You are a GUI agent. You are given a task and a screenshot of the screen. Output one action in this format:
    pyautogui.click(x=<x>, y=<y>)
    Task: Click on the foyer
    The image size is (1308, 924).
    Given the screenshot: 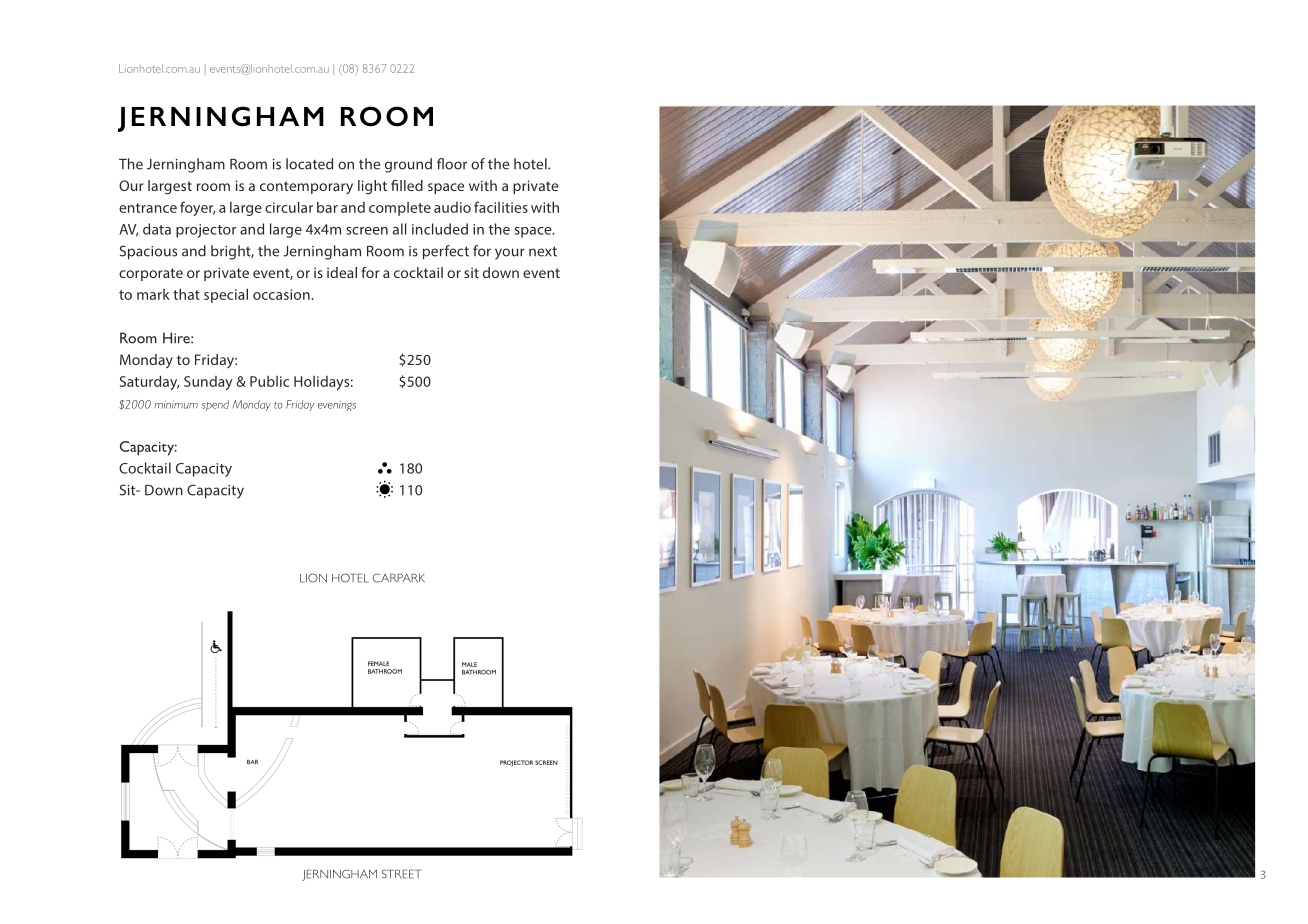 What is the action you would take?
    pyautogui.click(x=197, y=208)
